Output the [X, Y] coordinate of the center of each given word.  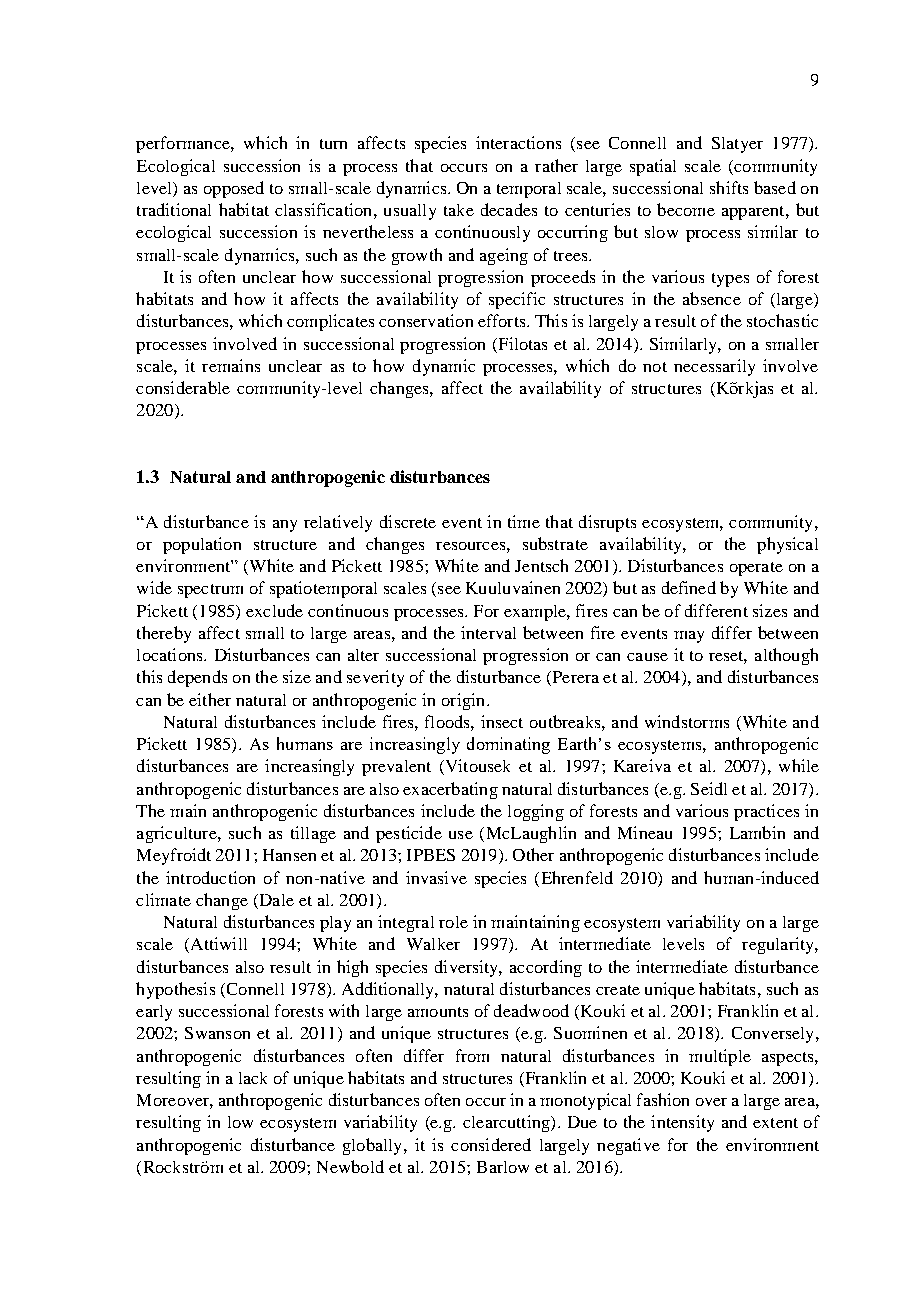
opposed [234, 189]
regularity [779, 945]
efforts [503, 320]
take [459, 210]
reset [728, 657]
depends [197, 678]
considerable [183, 387]
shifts [729, 187]
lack [253, 1078]
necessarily [714, 367]
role [453, 922]
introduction [210, 877]
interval [488, 632]
